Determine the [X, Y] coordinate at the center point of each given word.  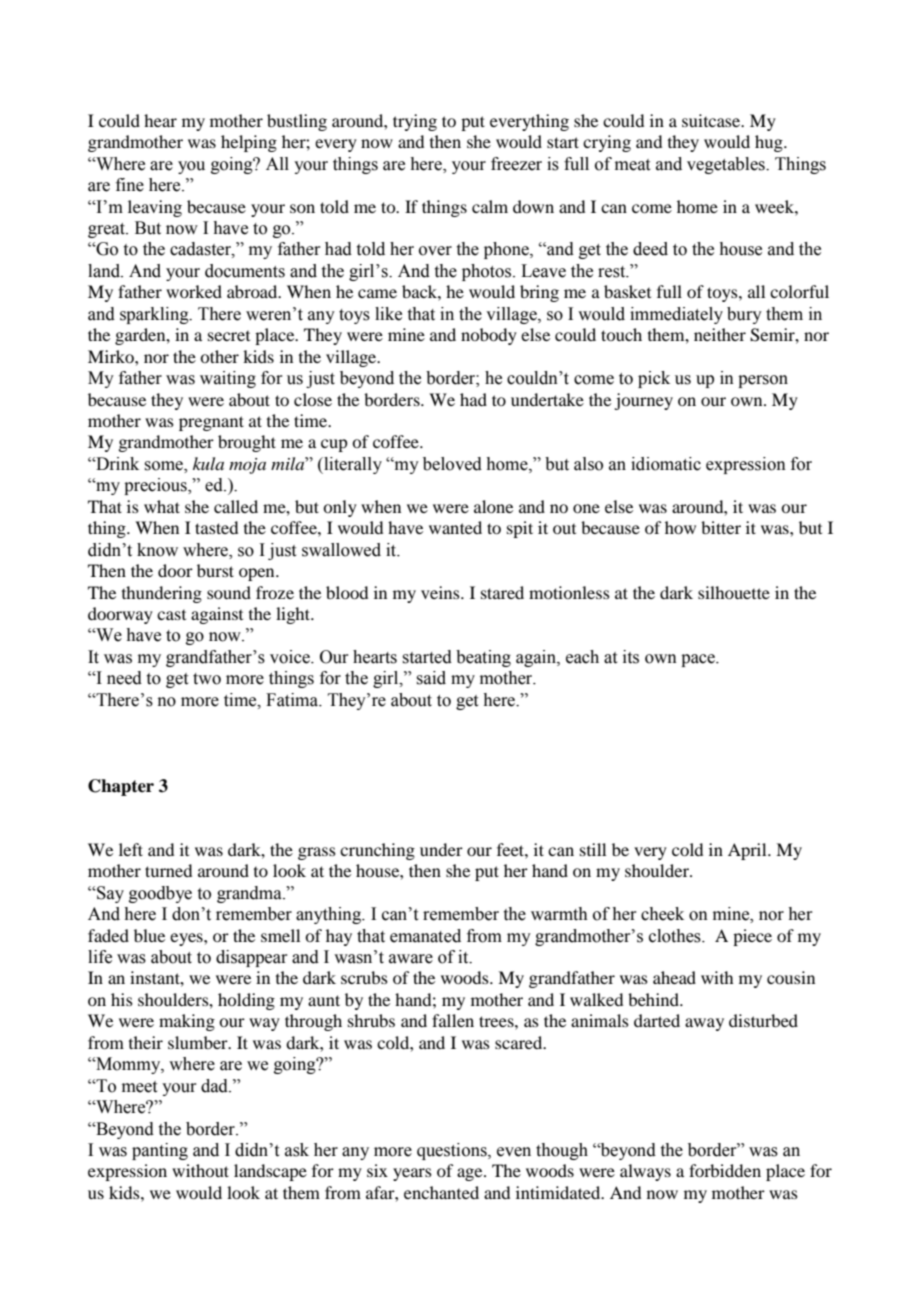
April [748, 851]
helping [249, 143]
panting [160, 1151]
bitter [721, 527]
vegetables [727, 165]
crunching [377, 851]
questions [453, 1151]
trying [415, 122]
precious [156, 486]
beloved [452, 464]
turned [168, 870]
